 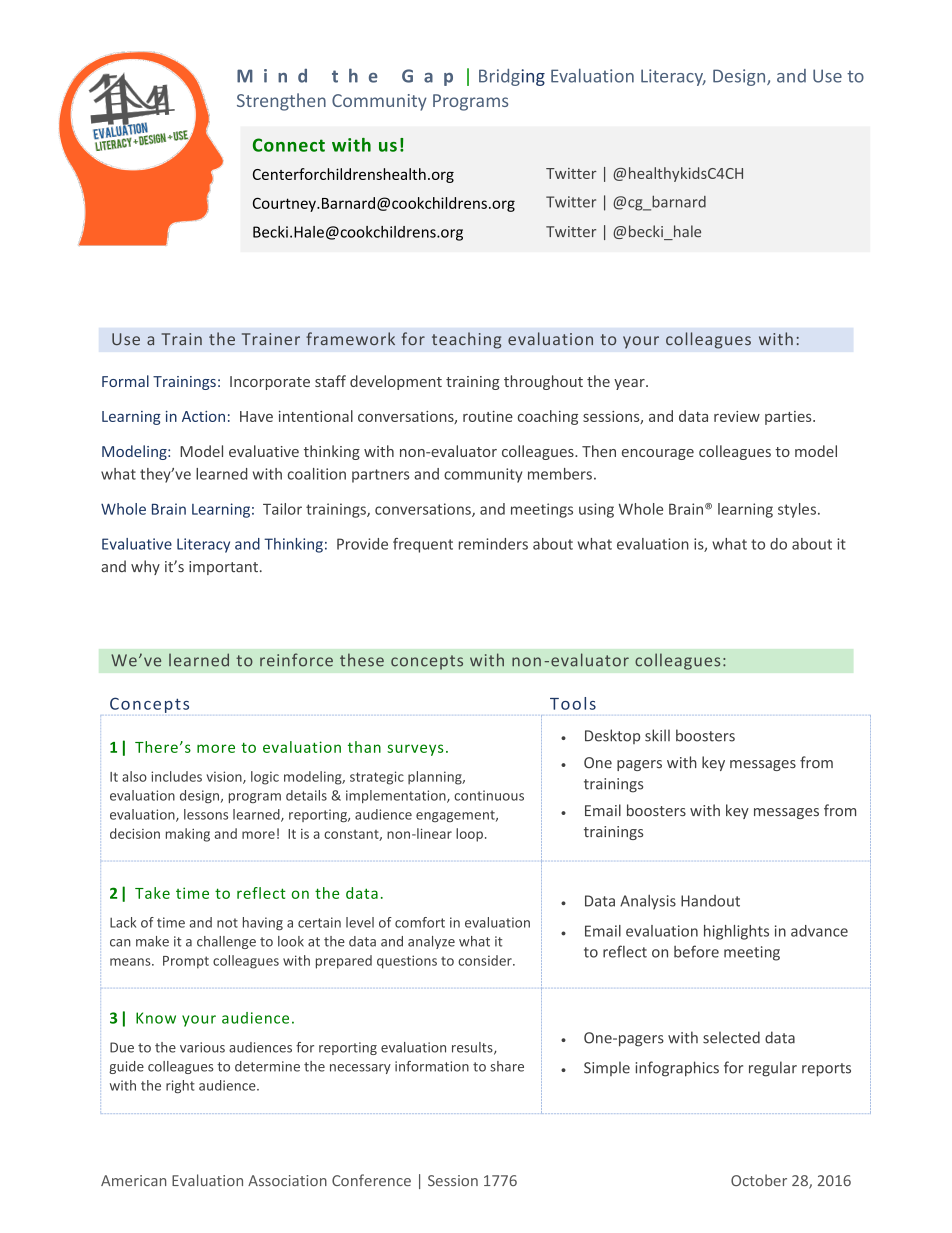 What do you see at coordinates (289, 145) in the document?
I see `Connect` at bounding box center [289, 145].
